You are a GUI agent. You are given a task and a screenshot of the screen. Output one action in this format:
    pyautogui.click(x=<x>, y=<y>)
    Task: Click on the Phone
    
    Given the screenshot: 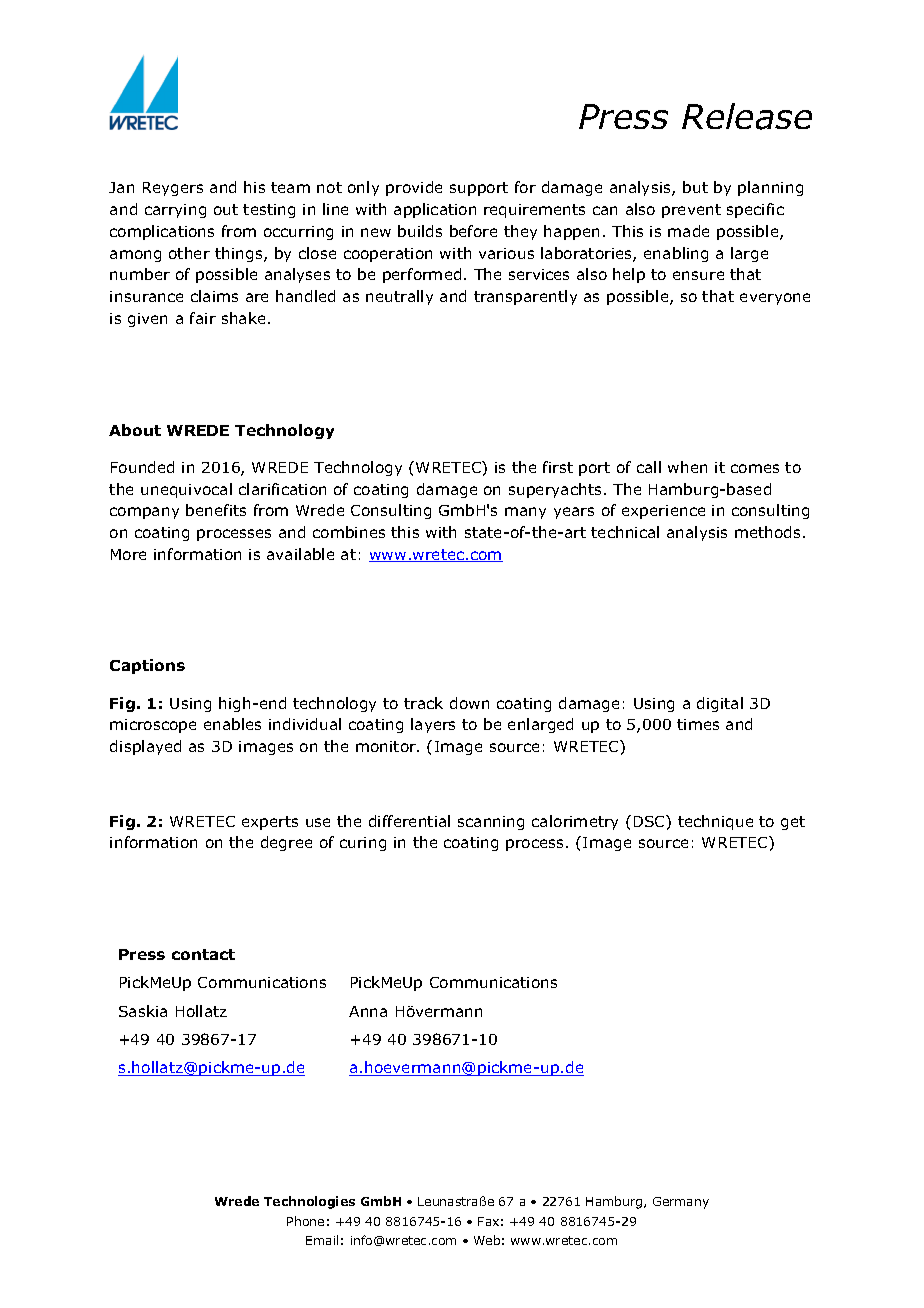 What is the action you would take?
    pyautogui.click(x=305, y=1221)
